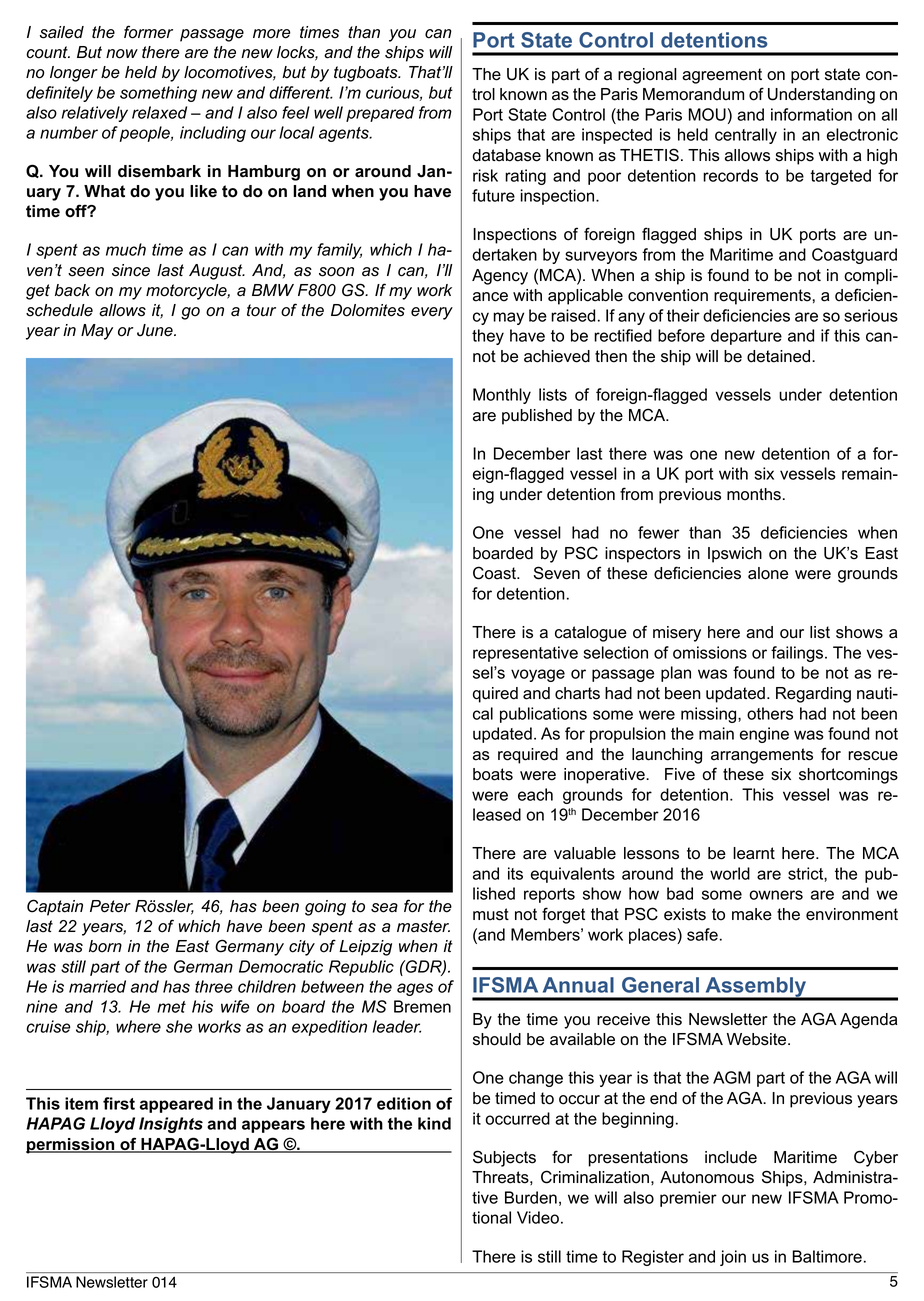 This screenshot has width=924, height=1301. What do you see at coordinates (491, 914) in the screenshot?
I see `must` at bounding box center [491, 914].
